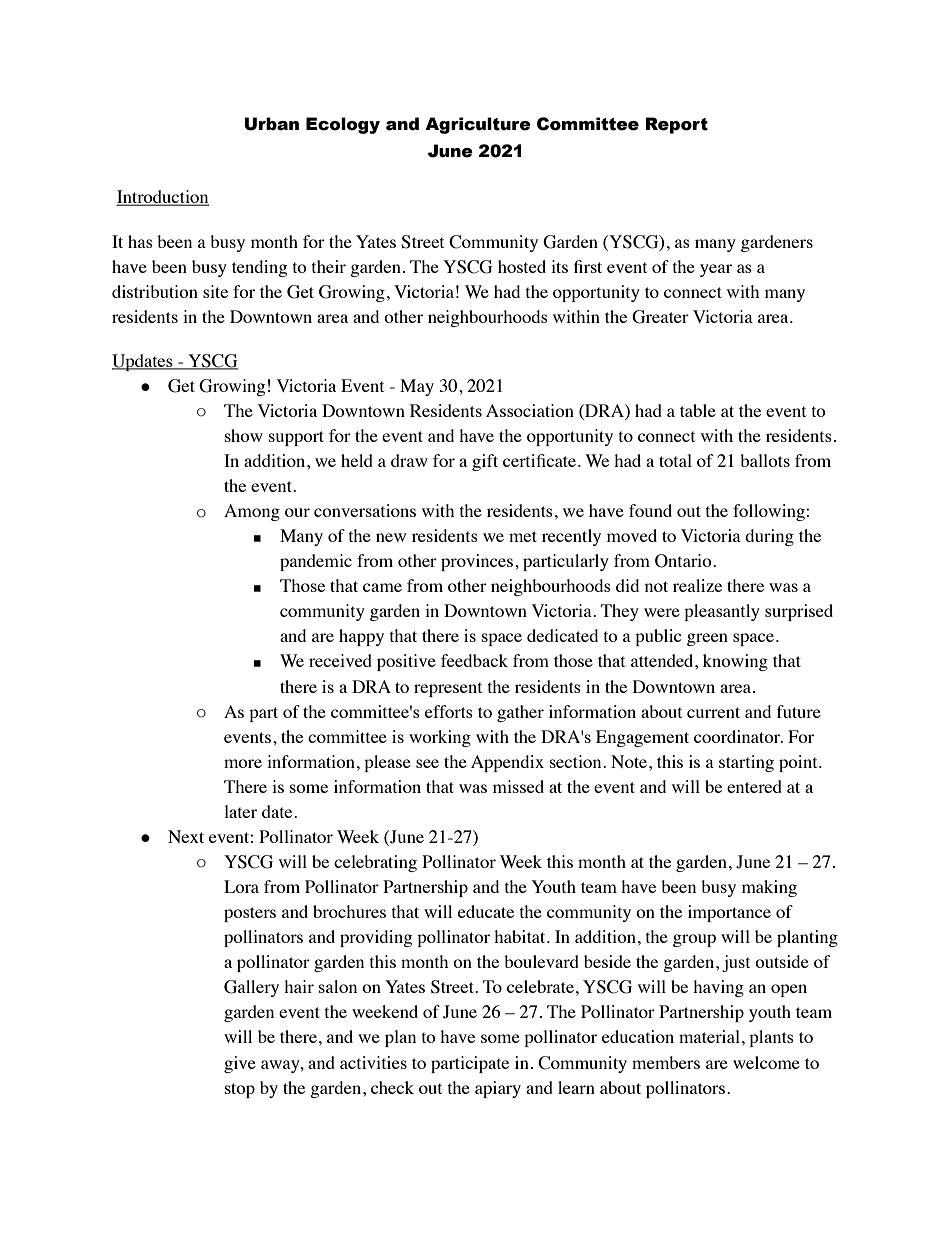 This screenshot has width=952, height=1233. Describe the element at coordinates (316, 562) in the screenshot. I see `pandemic` at that location.
